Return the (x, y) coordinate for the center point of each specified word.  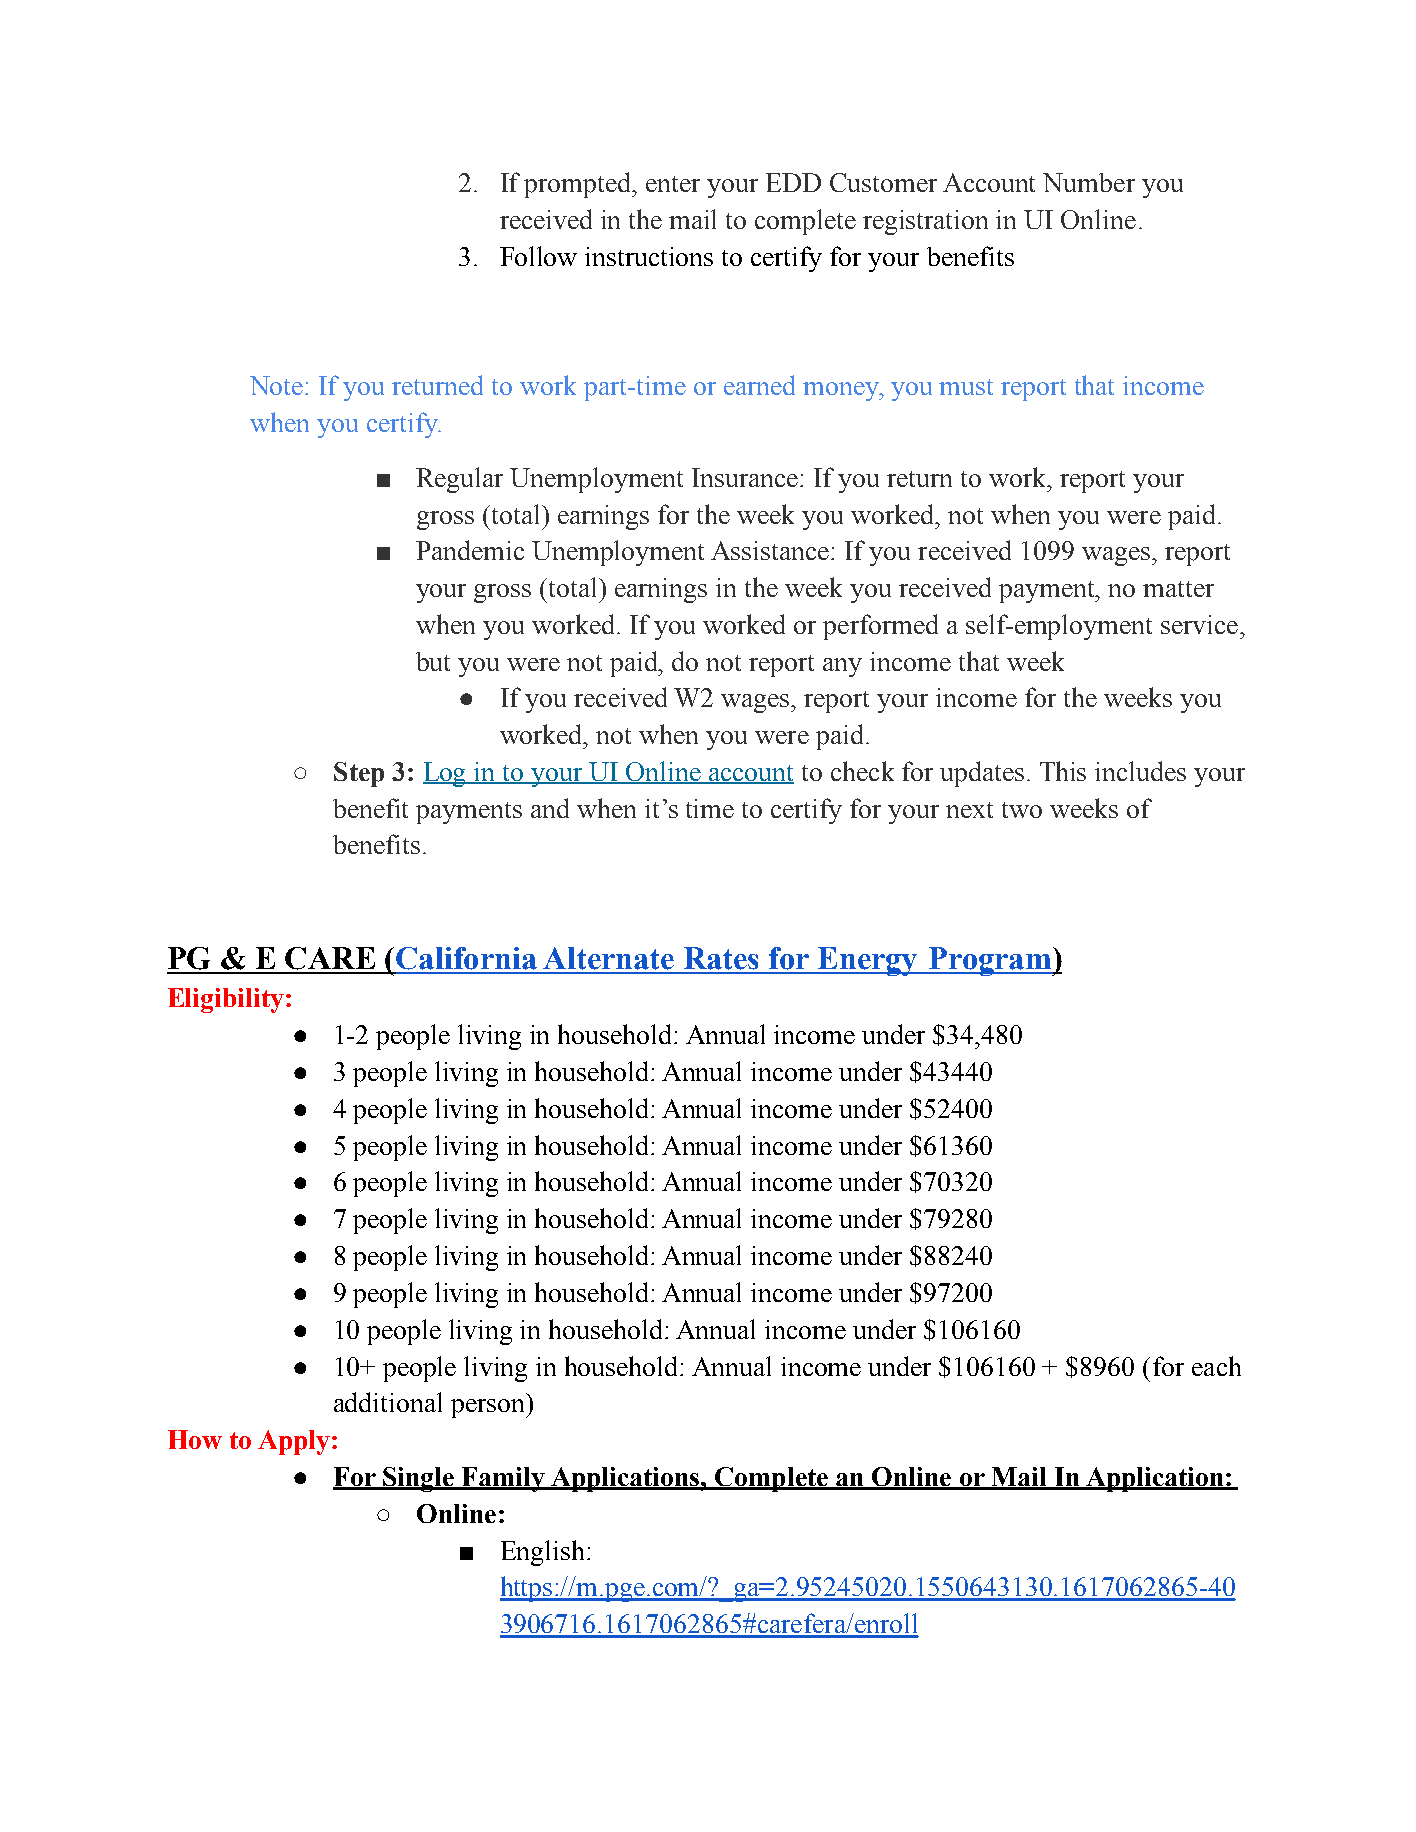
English (542, 1553)
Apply (294, 1442)
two (1022, 810)
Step (359, 774)
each (1216, 1366)
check (862, 771)
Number (1089, 182)
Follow (538, 256)
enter (673, 184)
